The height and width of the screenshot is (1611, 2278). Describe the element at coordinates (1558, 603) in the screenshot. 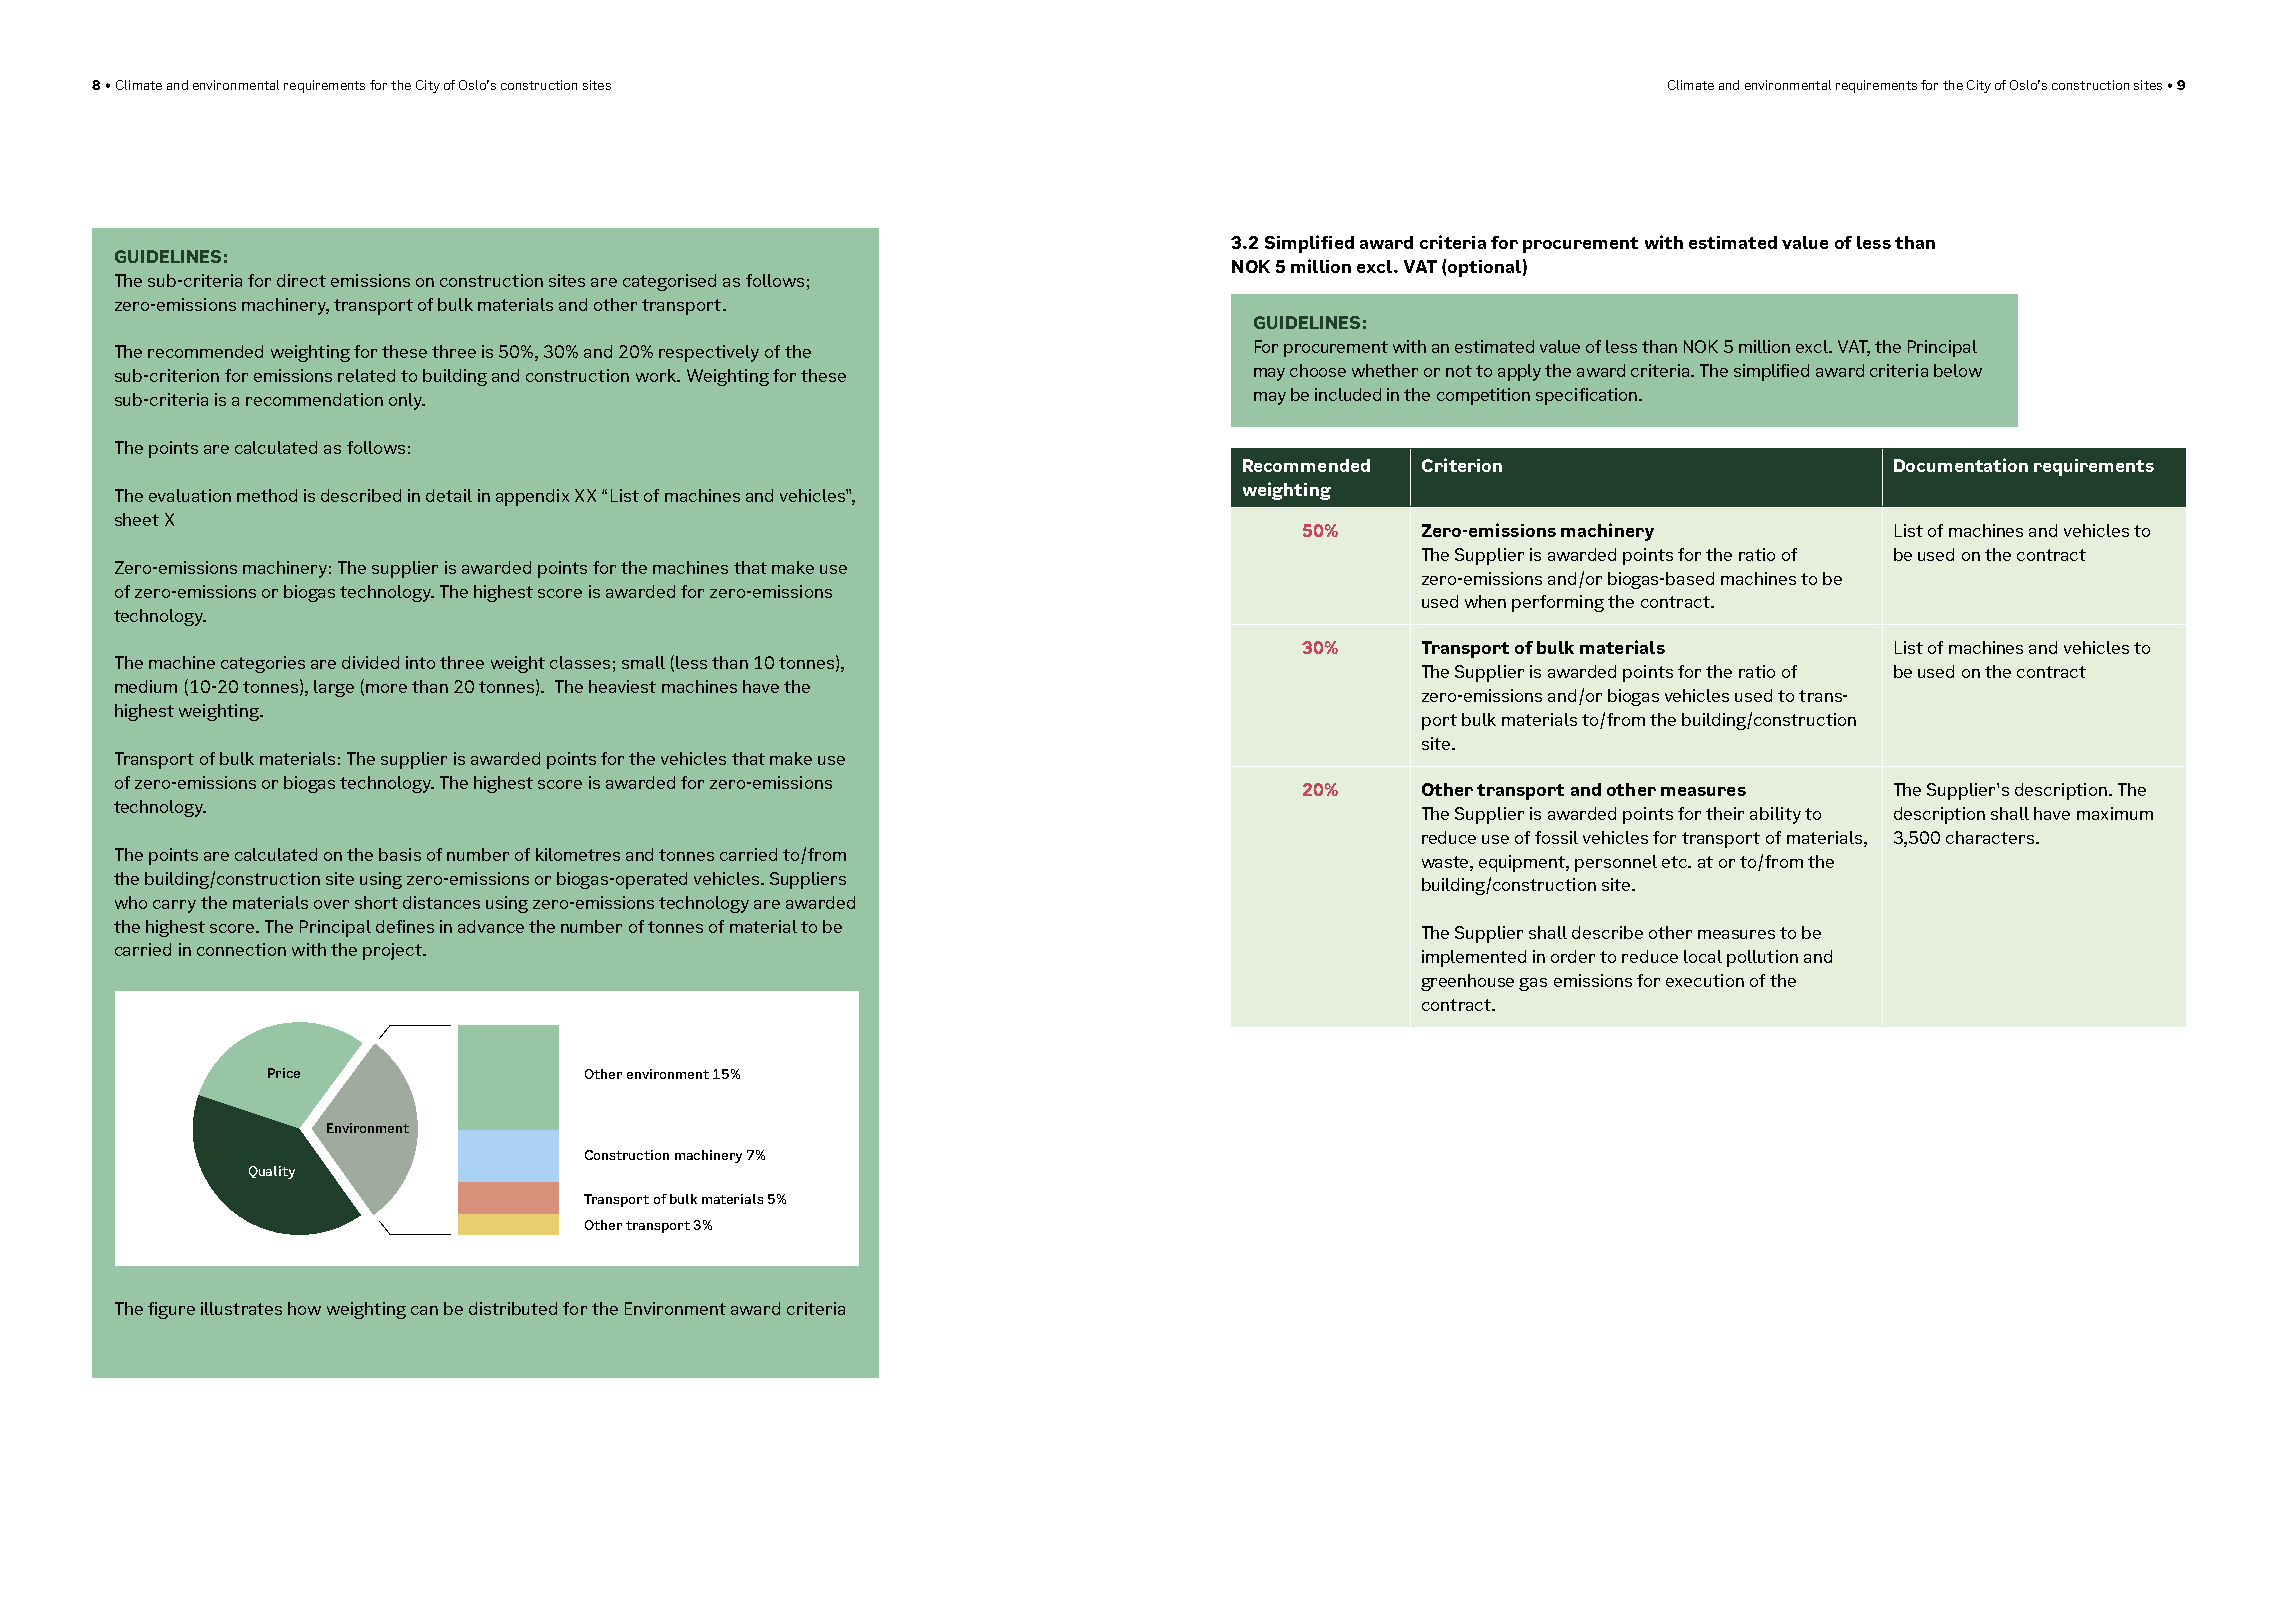

I see `performing` at that location.
